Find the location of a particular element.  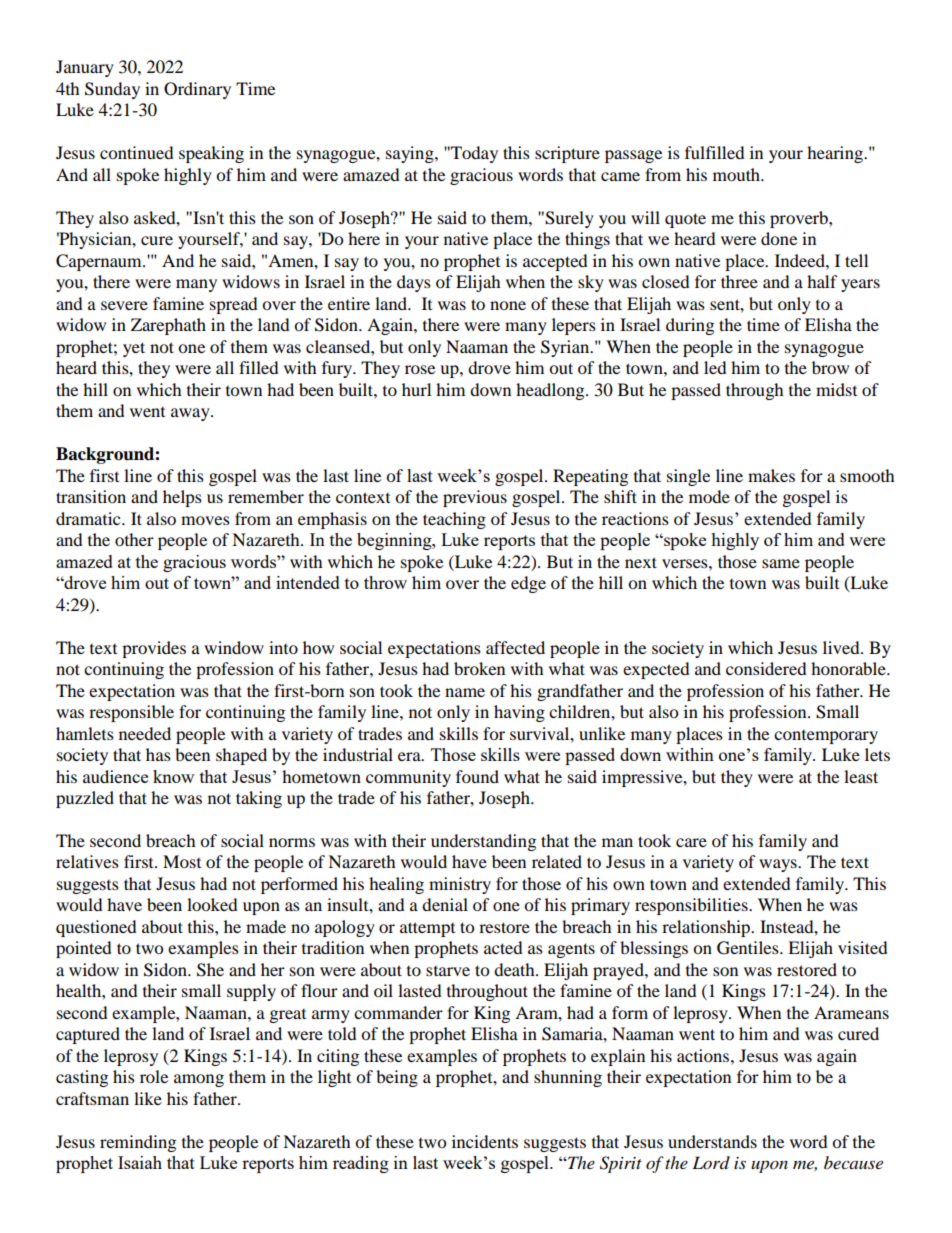

ways is located at coordinates (779, 865).
